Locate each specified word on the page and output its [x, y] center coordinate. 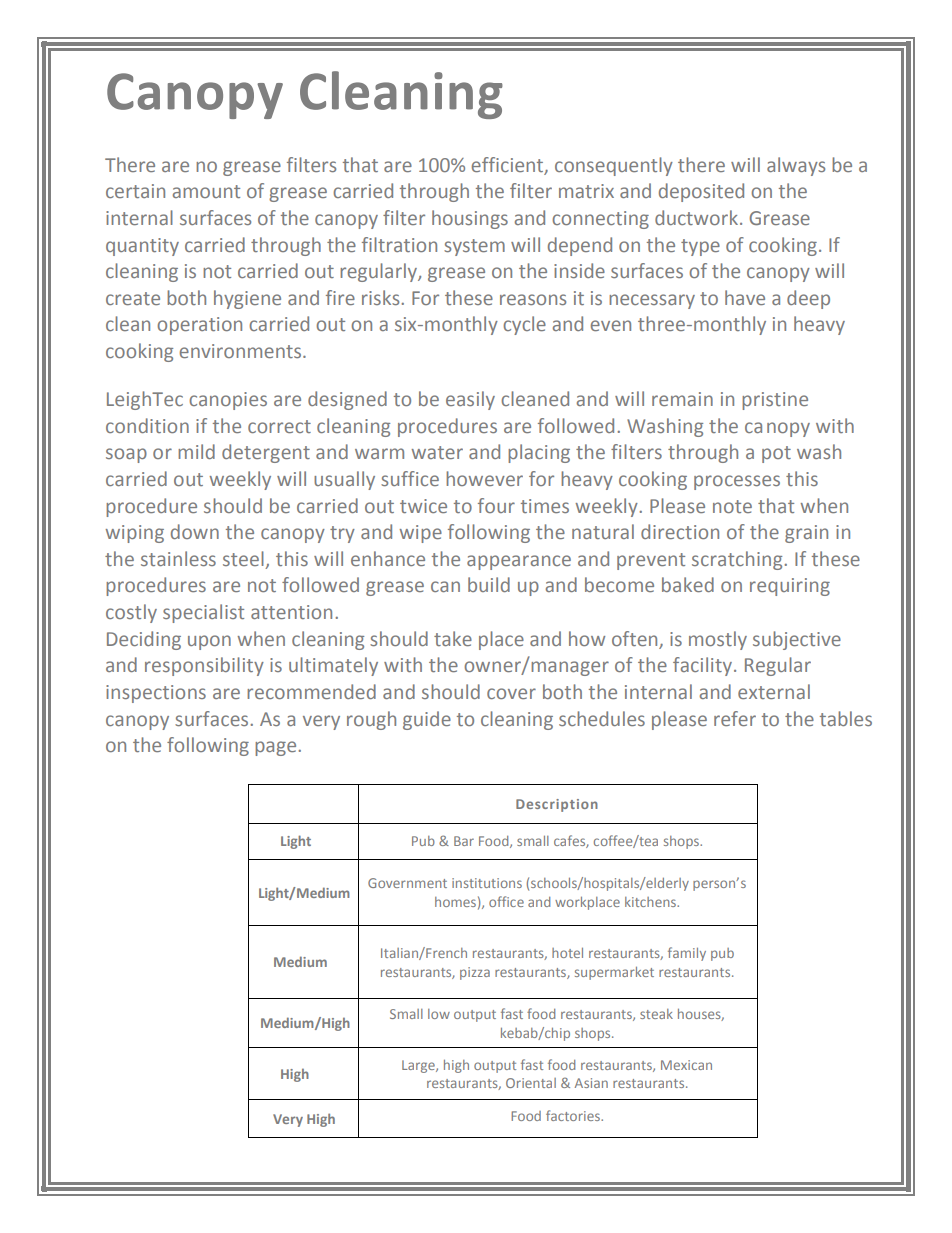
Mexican [686, 1065]
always [796, 166]
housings [470, 219]
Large [419, 1066]
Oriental [531, 1083]
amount [206, 191]
